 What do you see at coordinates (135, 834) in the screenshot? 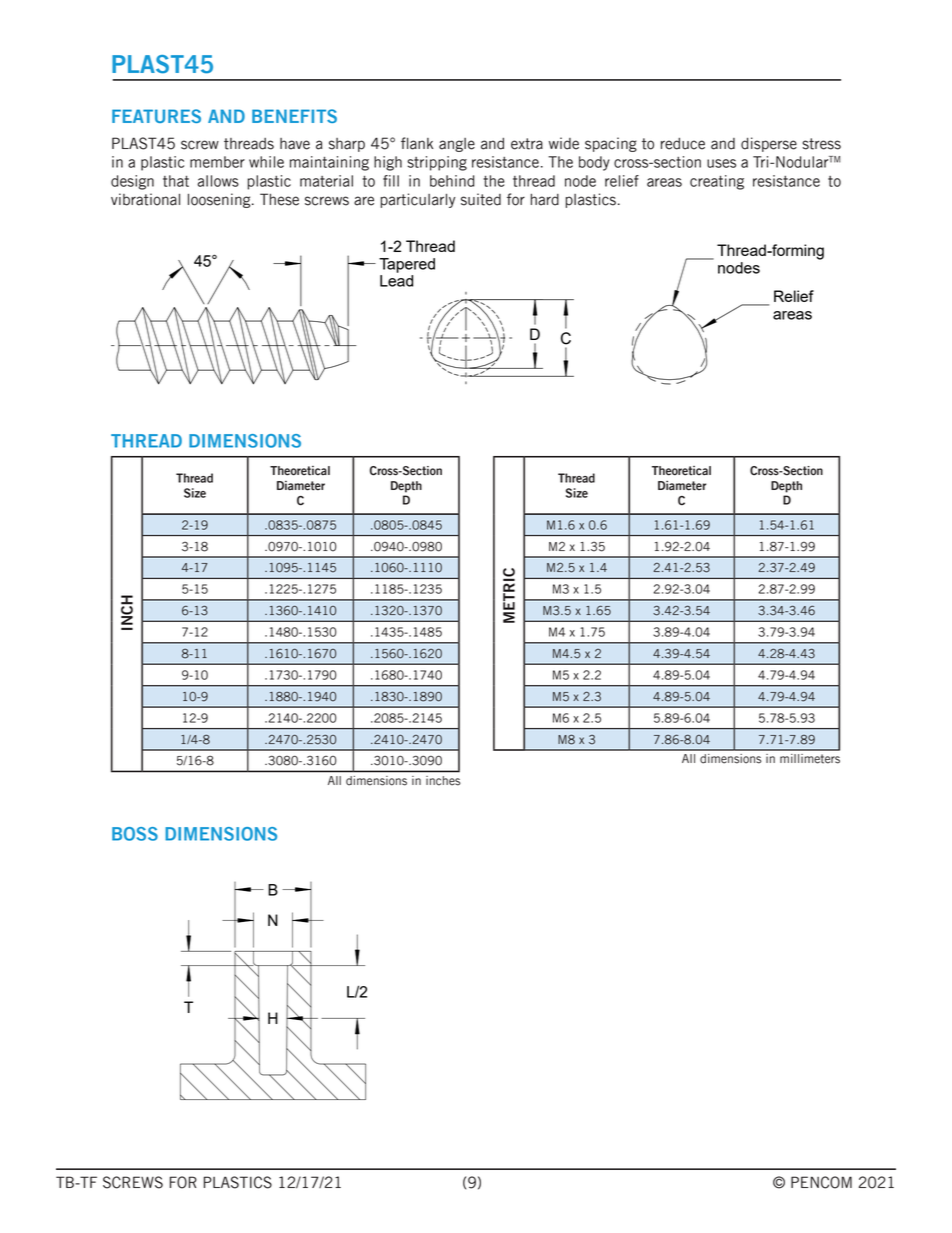
I see `BOSS` at bounding box center [135, 834].
